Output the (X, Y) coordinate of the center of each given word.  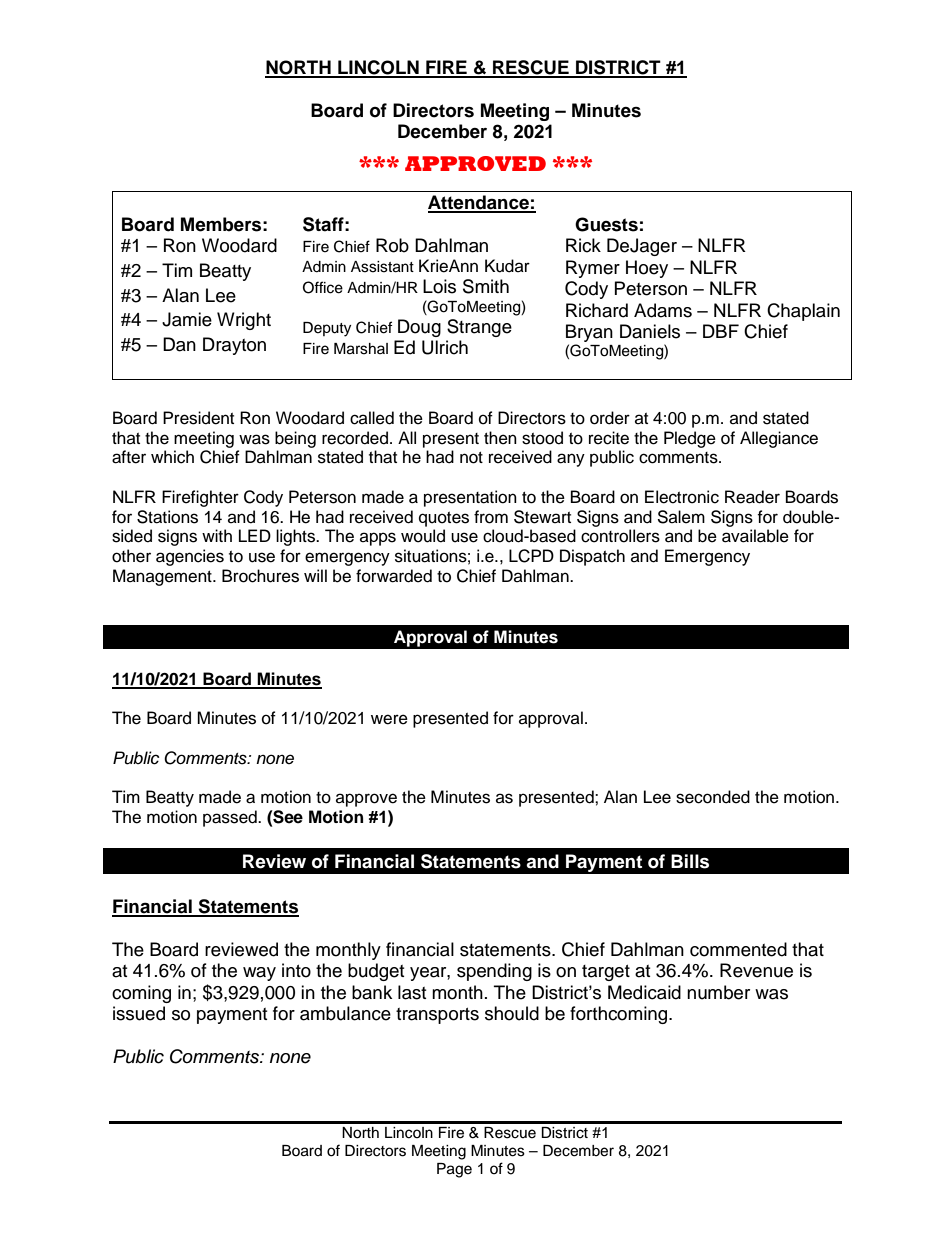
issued (139, 1013)
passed (231, 818)
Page (454, 1170)
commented (738, 949)
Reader (752, 497)
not (471, 458)
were (389, 719)
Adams (663, 310)
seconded (713, 797)
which (172, 457)
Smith (486, 286)
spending (494, 972)
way (259, 974)
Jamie (187, 319)
